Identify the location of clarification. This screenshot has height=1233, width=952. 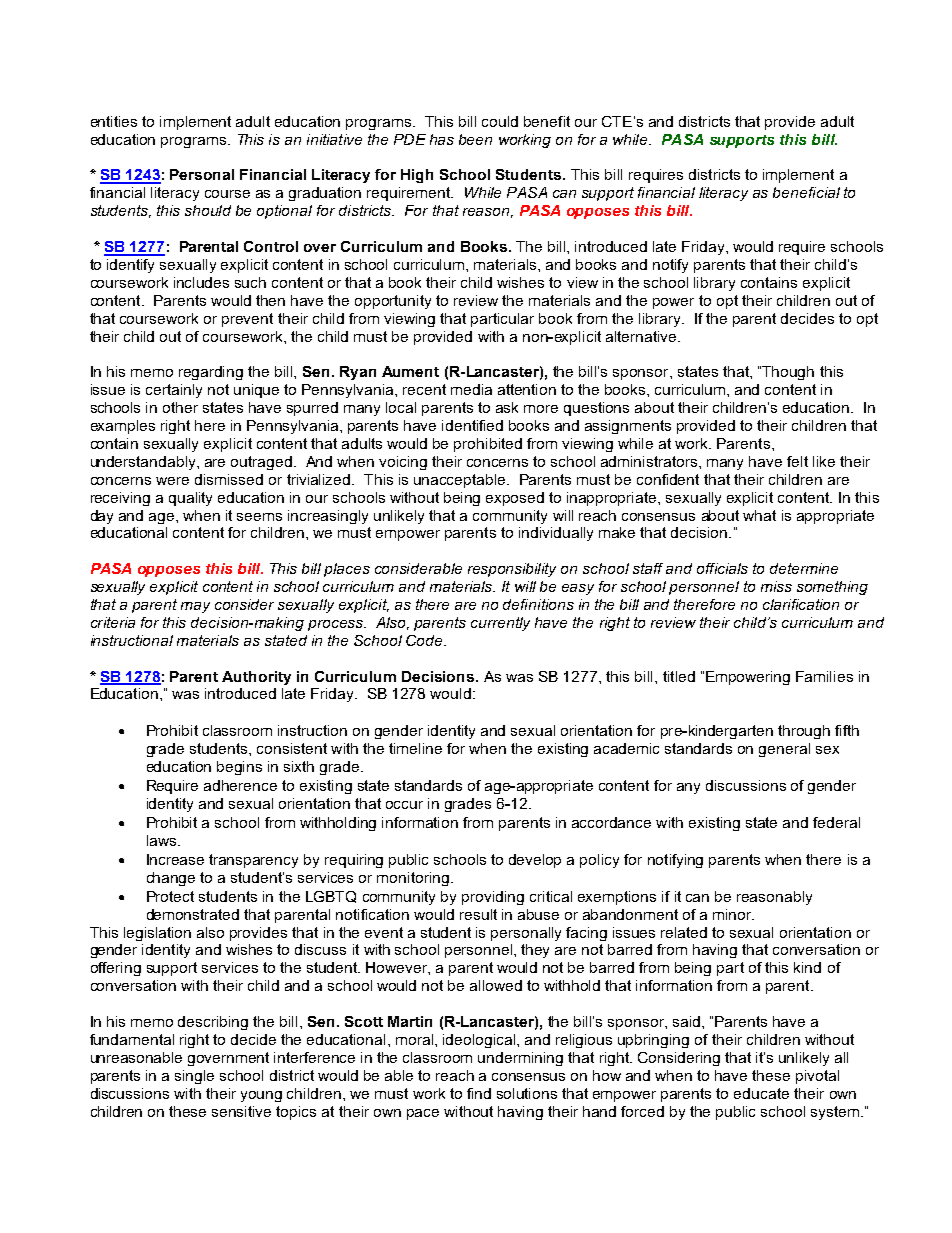
(801, 604).
